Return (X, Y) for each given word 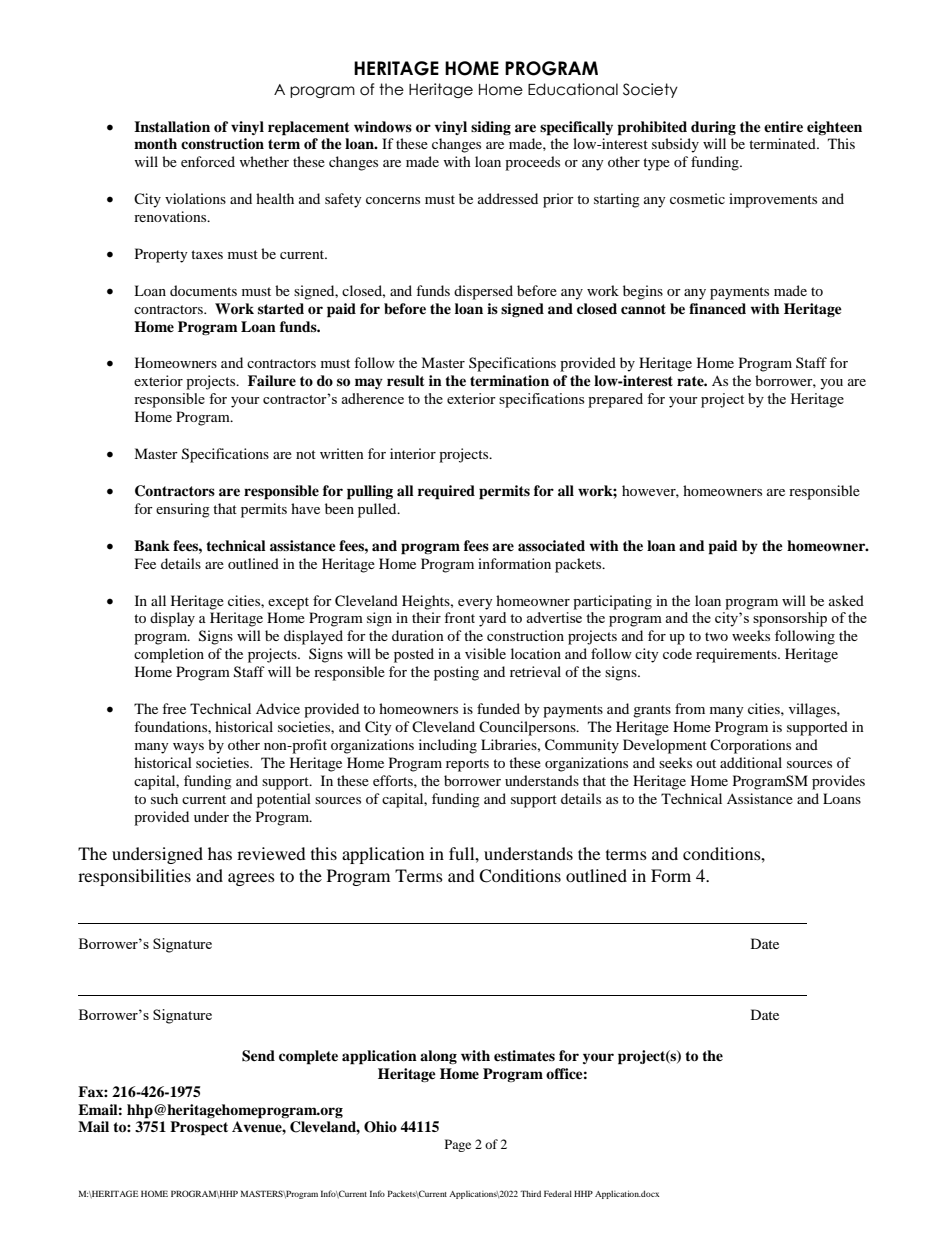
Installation (172, 127)
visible (485, 653)
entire (783, 126)
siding (491, 128)
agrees (251, 879)
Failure (272, 380)
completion (169, 655)
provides (838, 782)
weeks (751, 635)
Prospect (199, 1128)
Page (458, 1145)
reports (467, 765)
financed (717, 308)
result (406, 380)
